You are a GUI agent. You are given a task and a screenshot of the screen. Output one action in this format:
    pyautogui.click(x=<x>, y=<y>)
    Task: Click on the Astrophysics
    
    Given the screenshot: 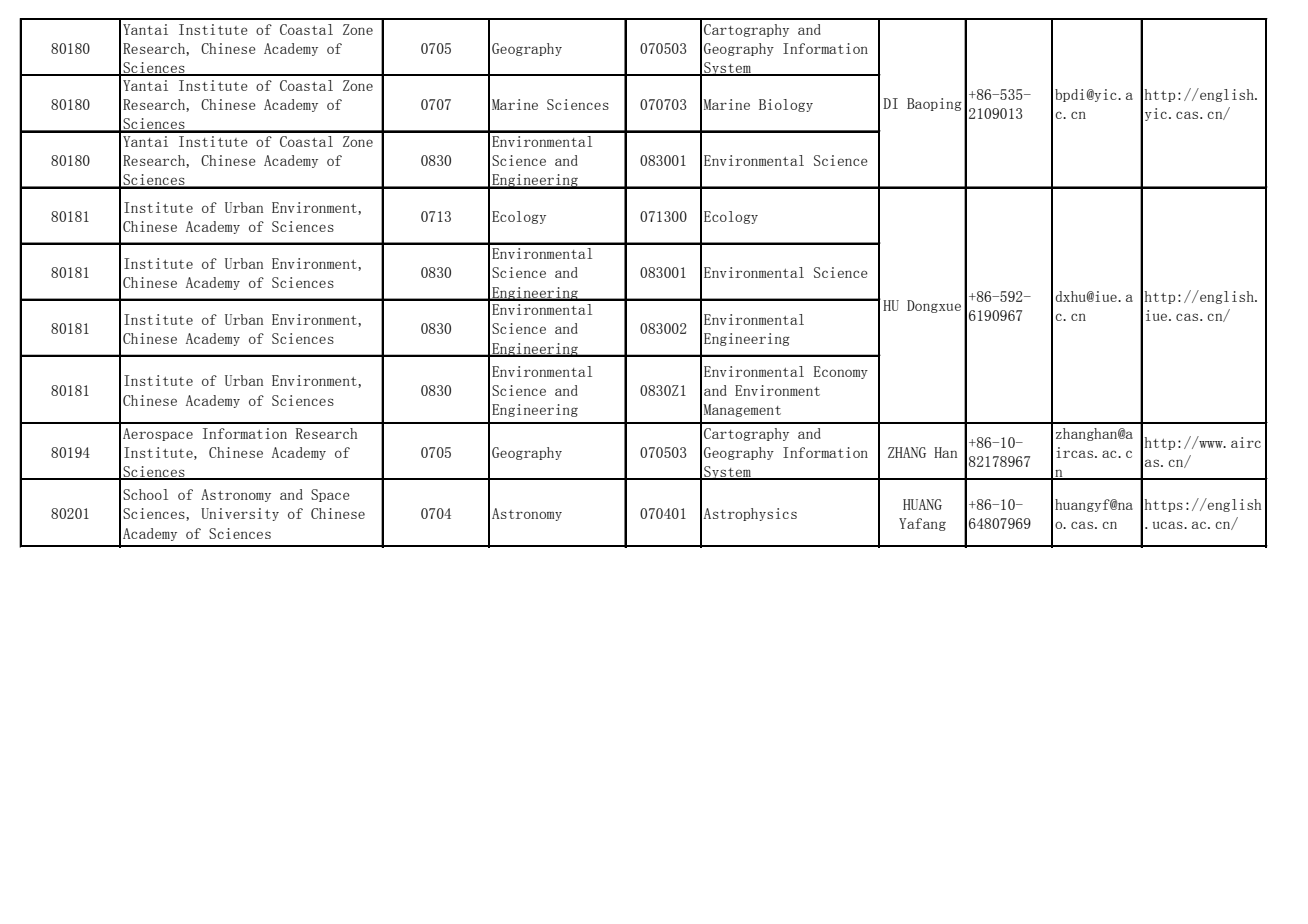 What is the action you would take?
    pyautogui.click(x=750, y=514)
